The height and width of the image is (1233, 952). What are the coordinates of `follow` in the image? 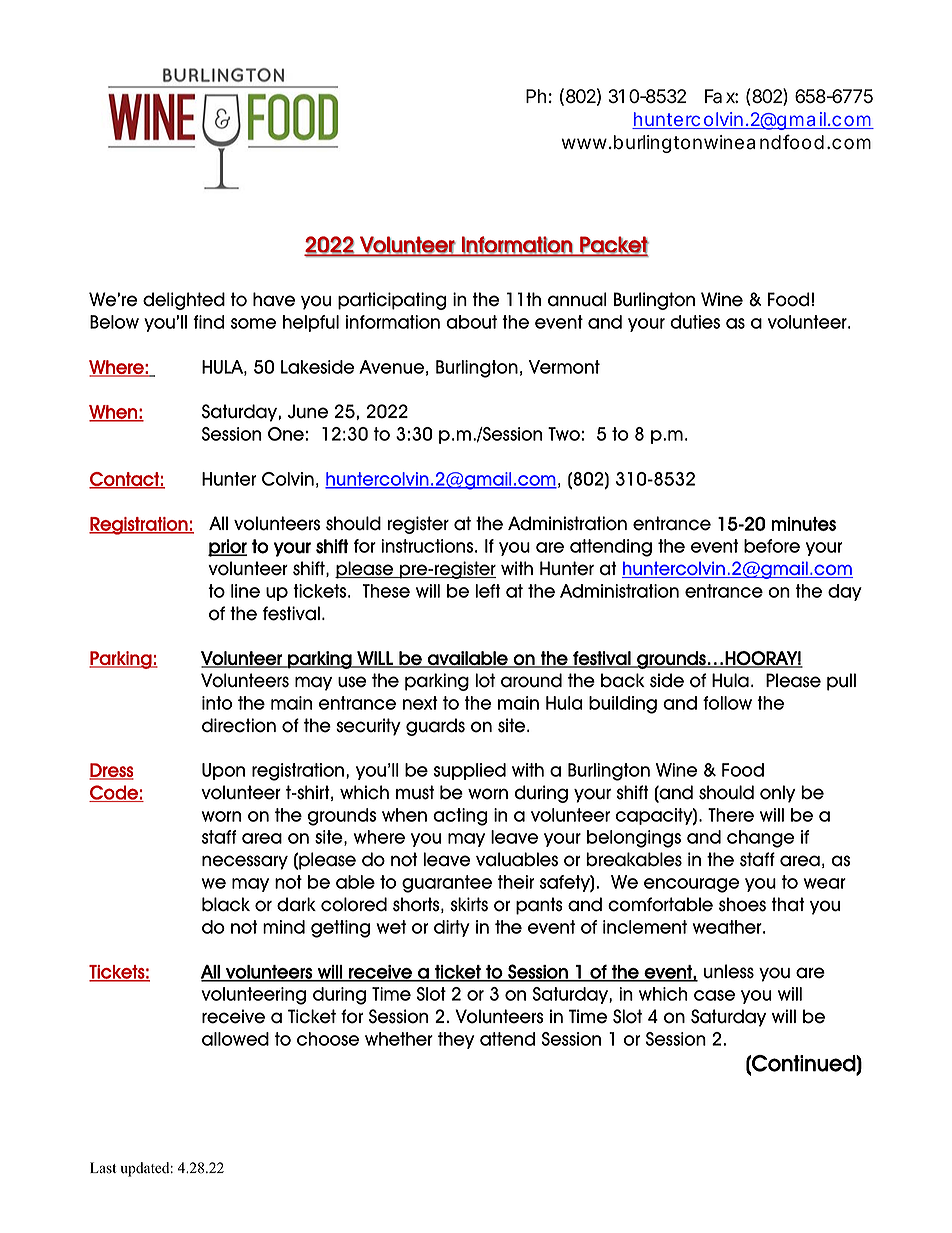 It's located at (727, 703).
